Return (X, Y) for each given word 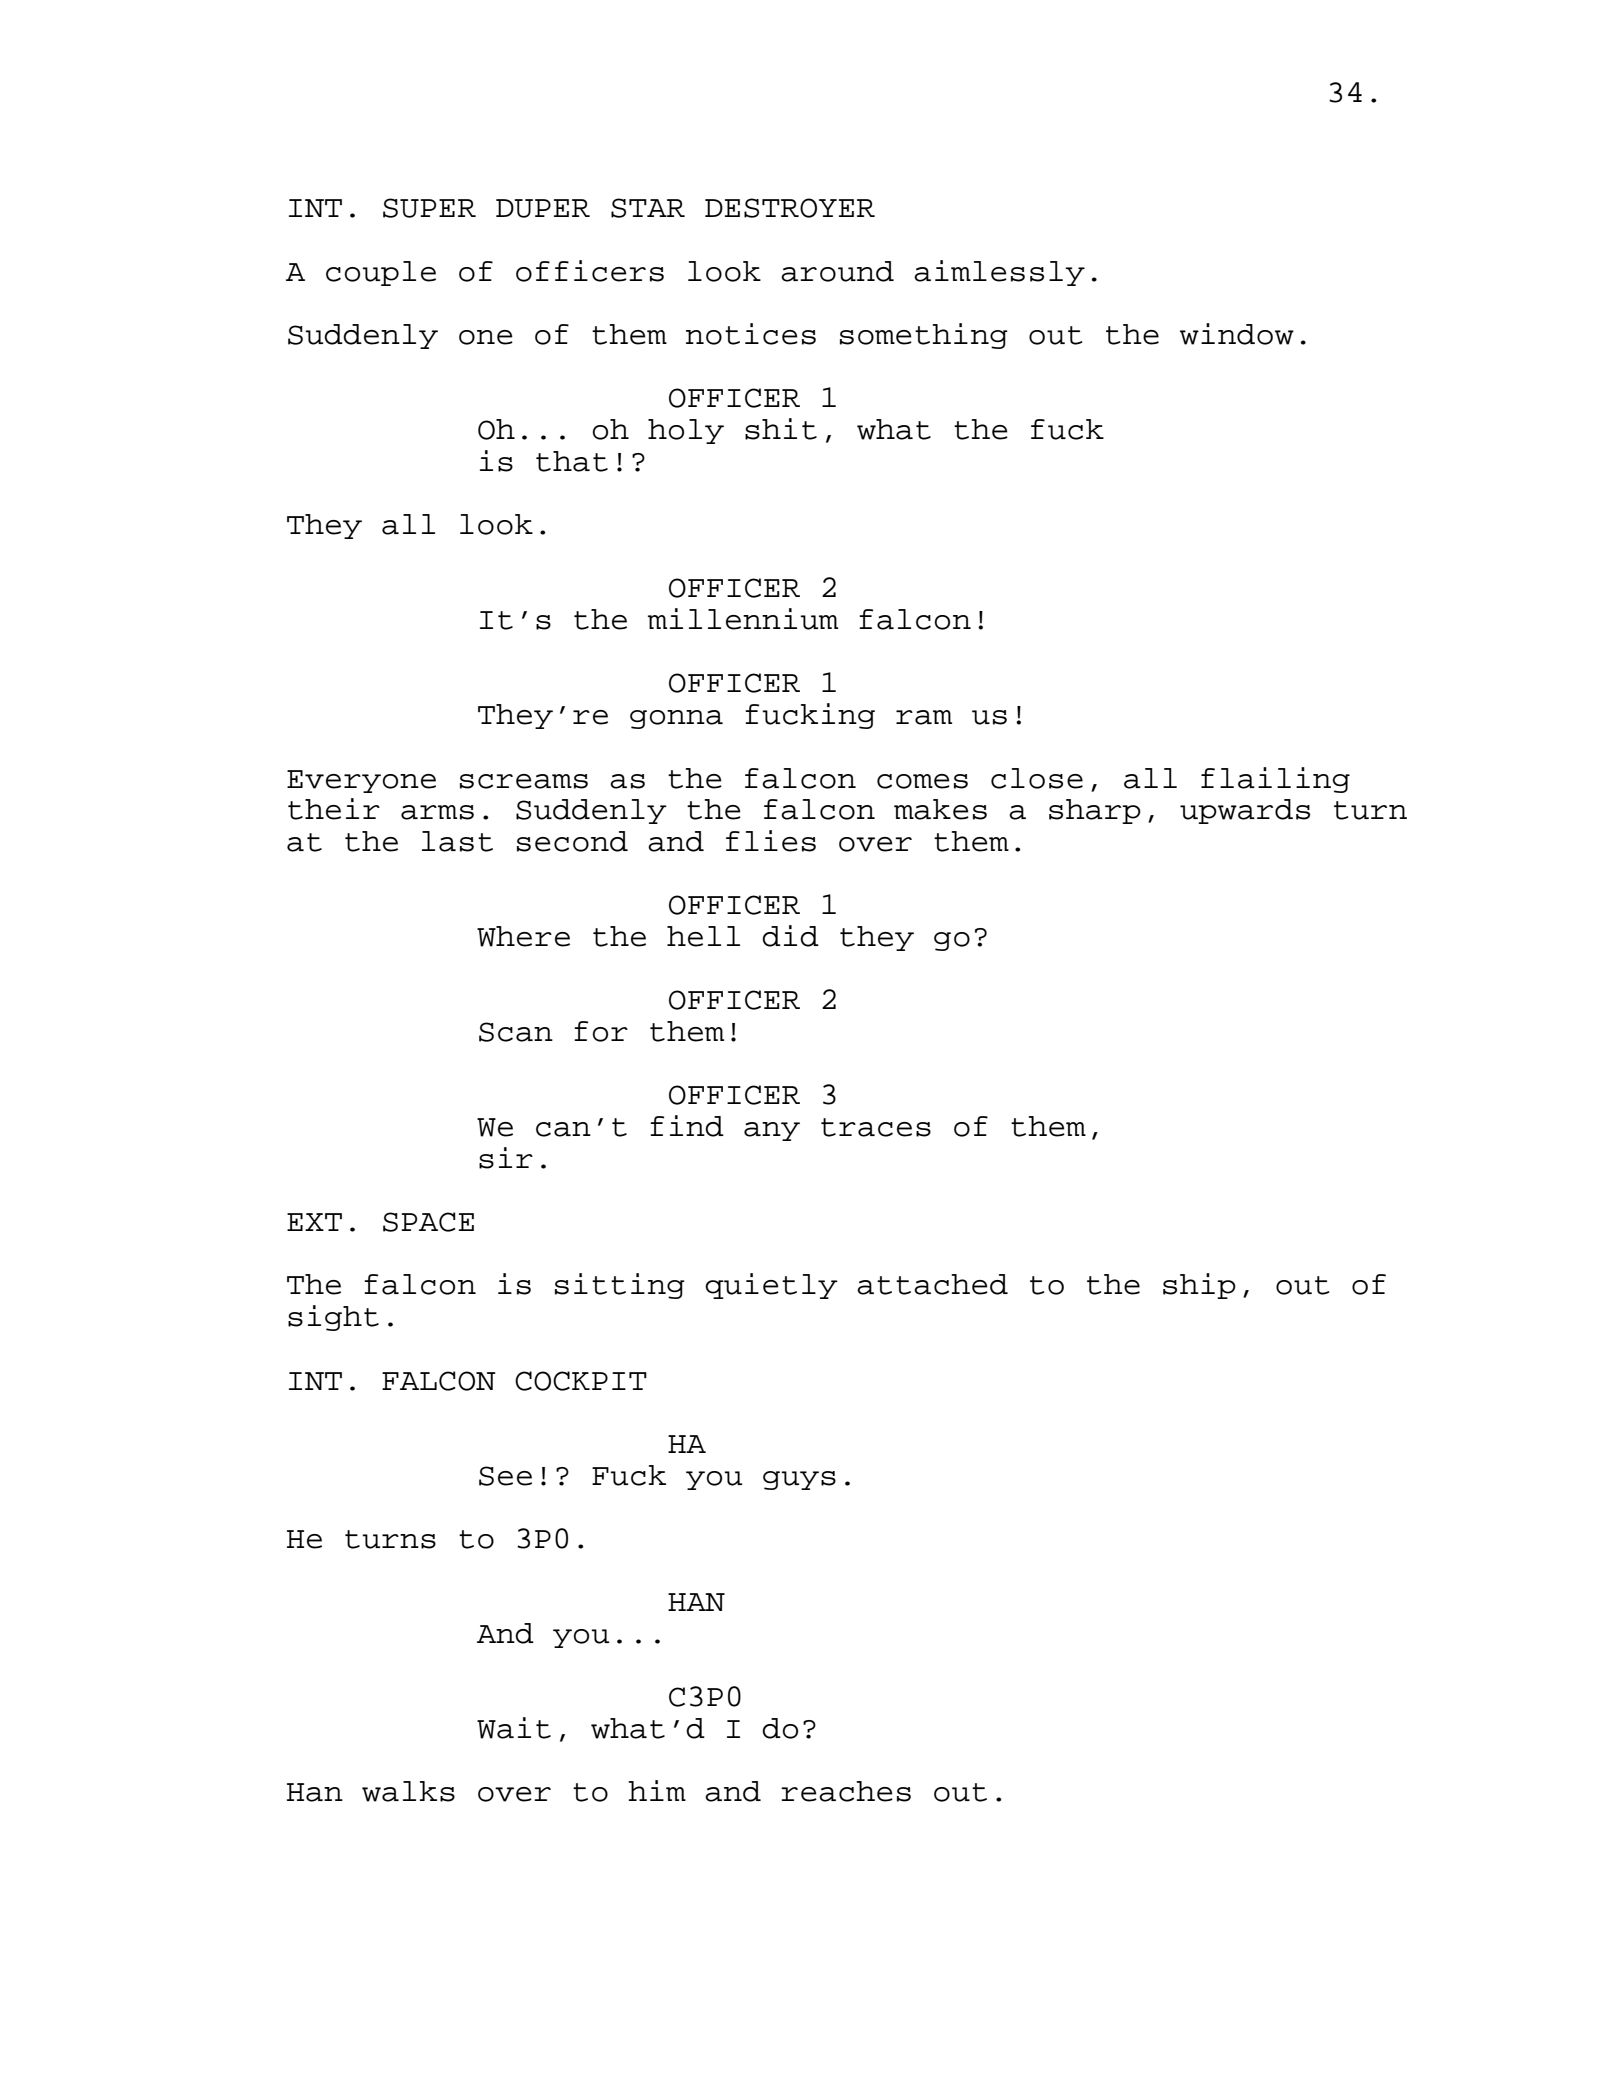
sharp (1095, 811)
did (790, 936)
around (837, 271)
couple (381, 273)
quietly (771, 1286)
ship (1199, 1286)
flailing (1275, 780)
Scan (516, 1032)
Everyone (361, 781)
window (1237, 334)
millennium (743, 619)
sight (333, 1318)
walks (408, 1791)
